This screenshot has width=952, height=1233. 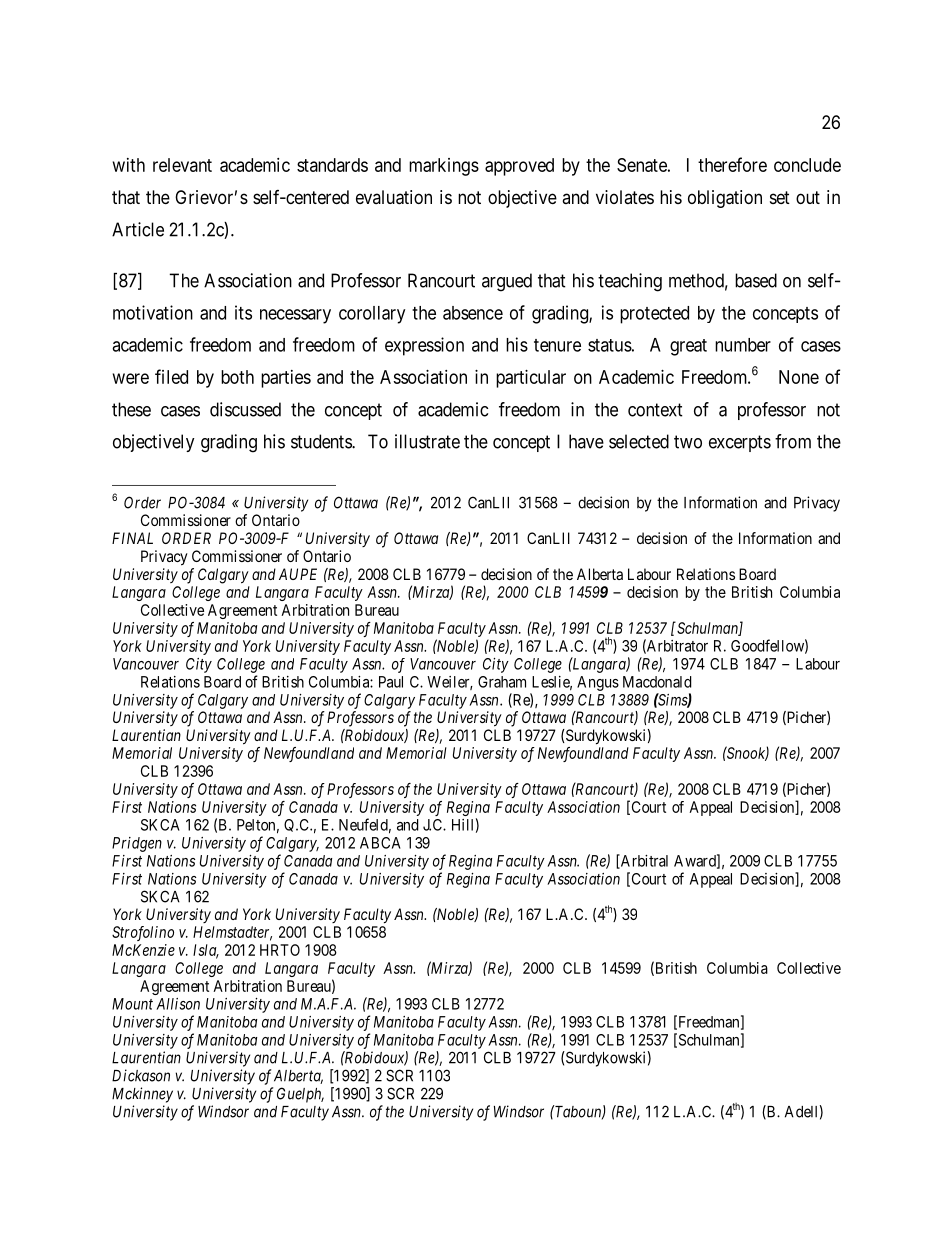 I want to click on Paul, so click(x=391, y=682).
